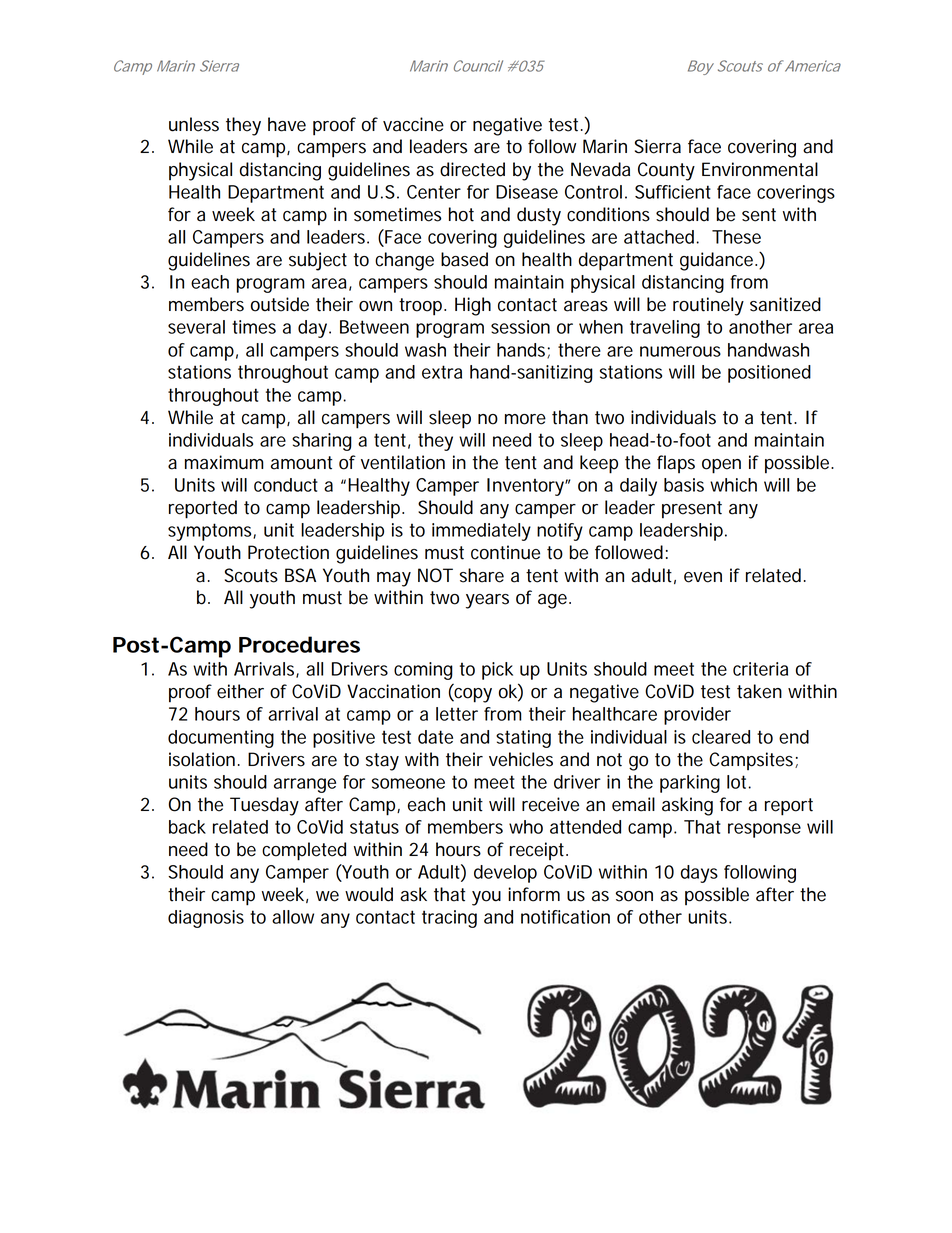 Image resolution: width=952 pixels, height=1233 pixels. What do you see at coordinates (293, 917) in the document?
I see `allow` at bounding box center [293, 917].
